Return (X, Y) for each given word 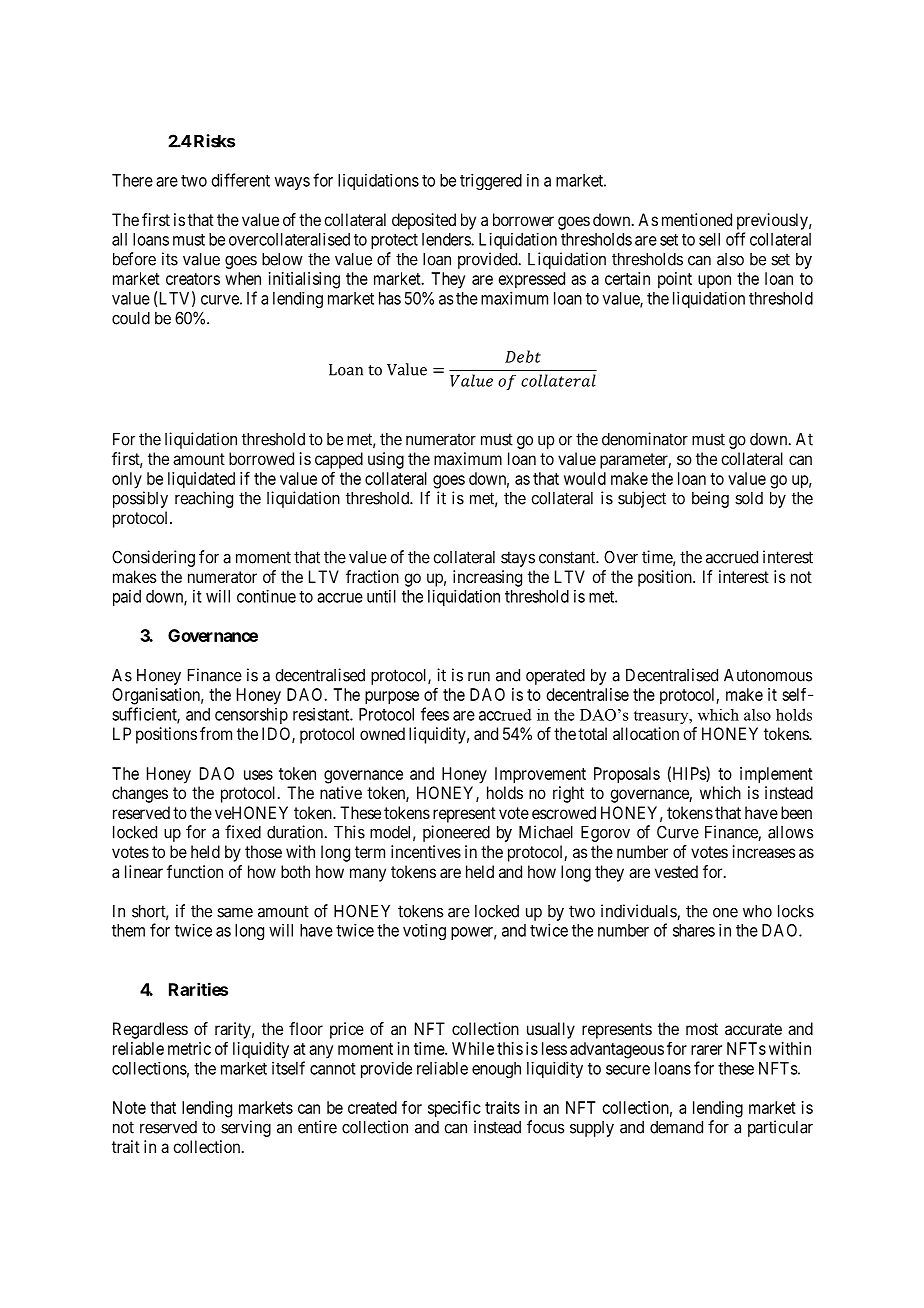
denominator (645, 439)
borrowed (261, 458)
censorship (251, 716)
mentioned (697, 219)
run (479, 677)
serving (246, 1128)
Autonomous (768, 675)
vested (676, 871)
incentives (426, 851)
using (386, 460)
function (195, 871)
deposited (424, 221)
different (241, 180)
